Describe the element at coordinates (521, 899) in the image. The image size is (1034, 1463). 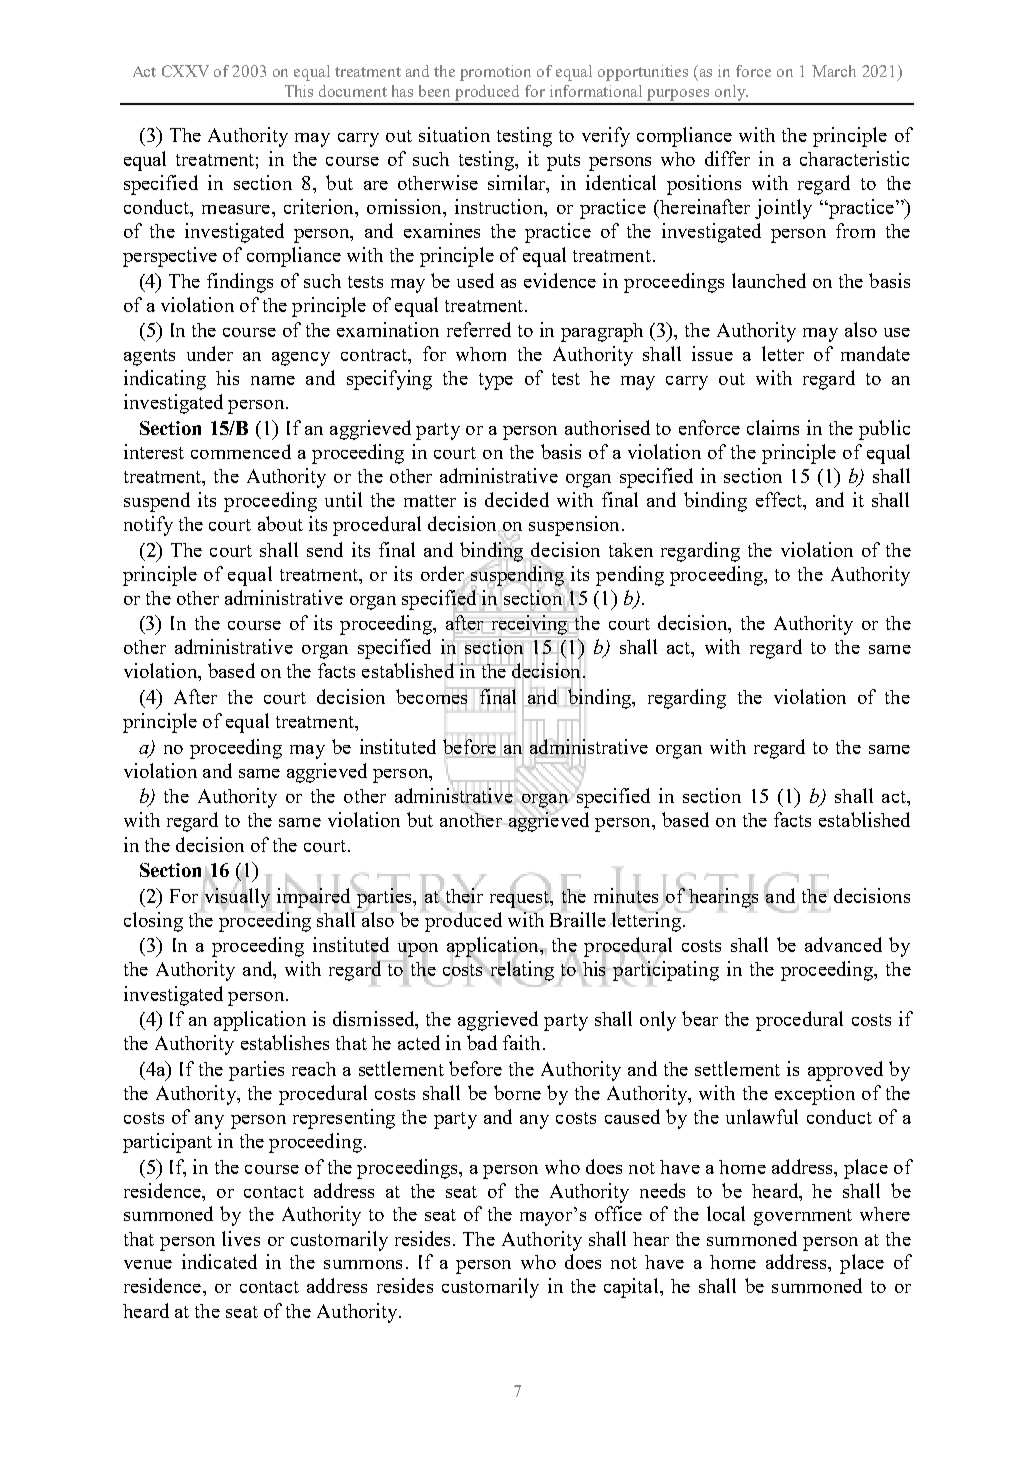
I see `request` at that location.
